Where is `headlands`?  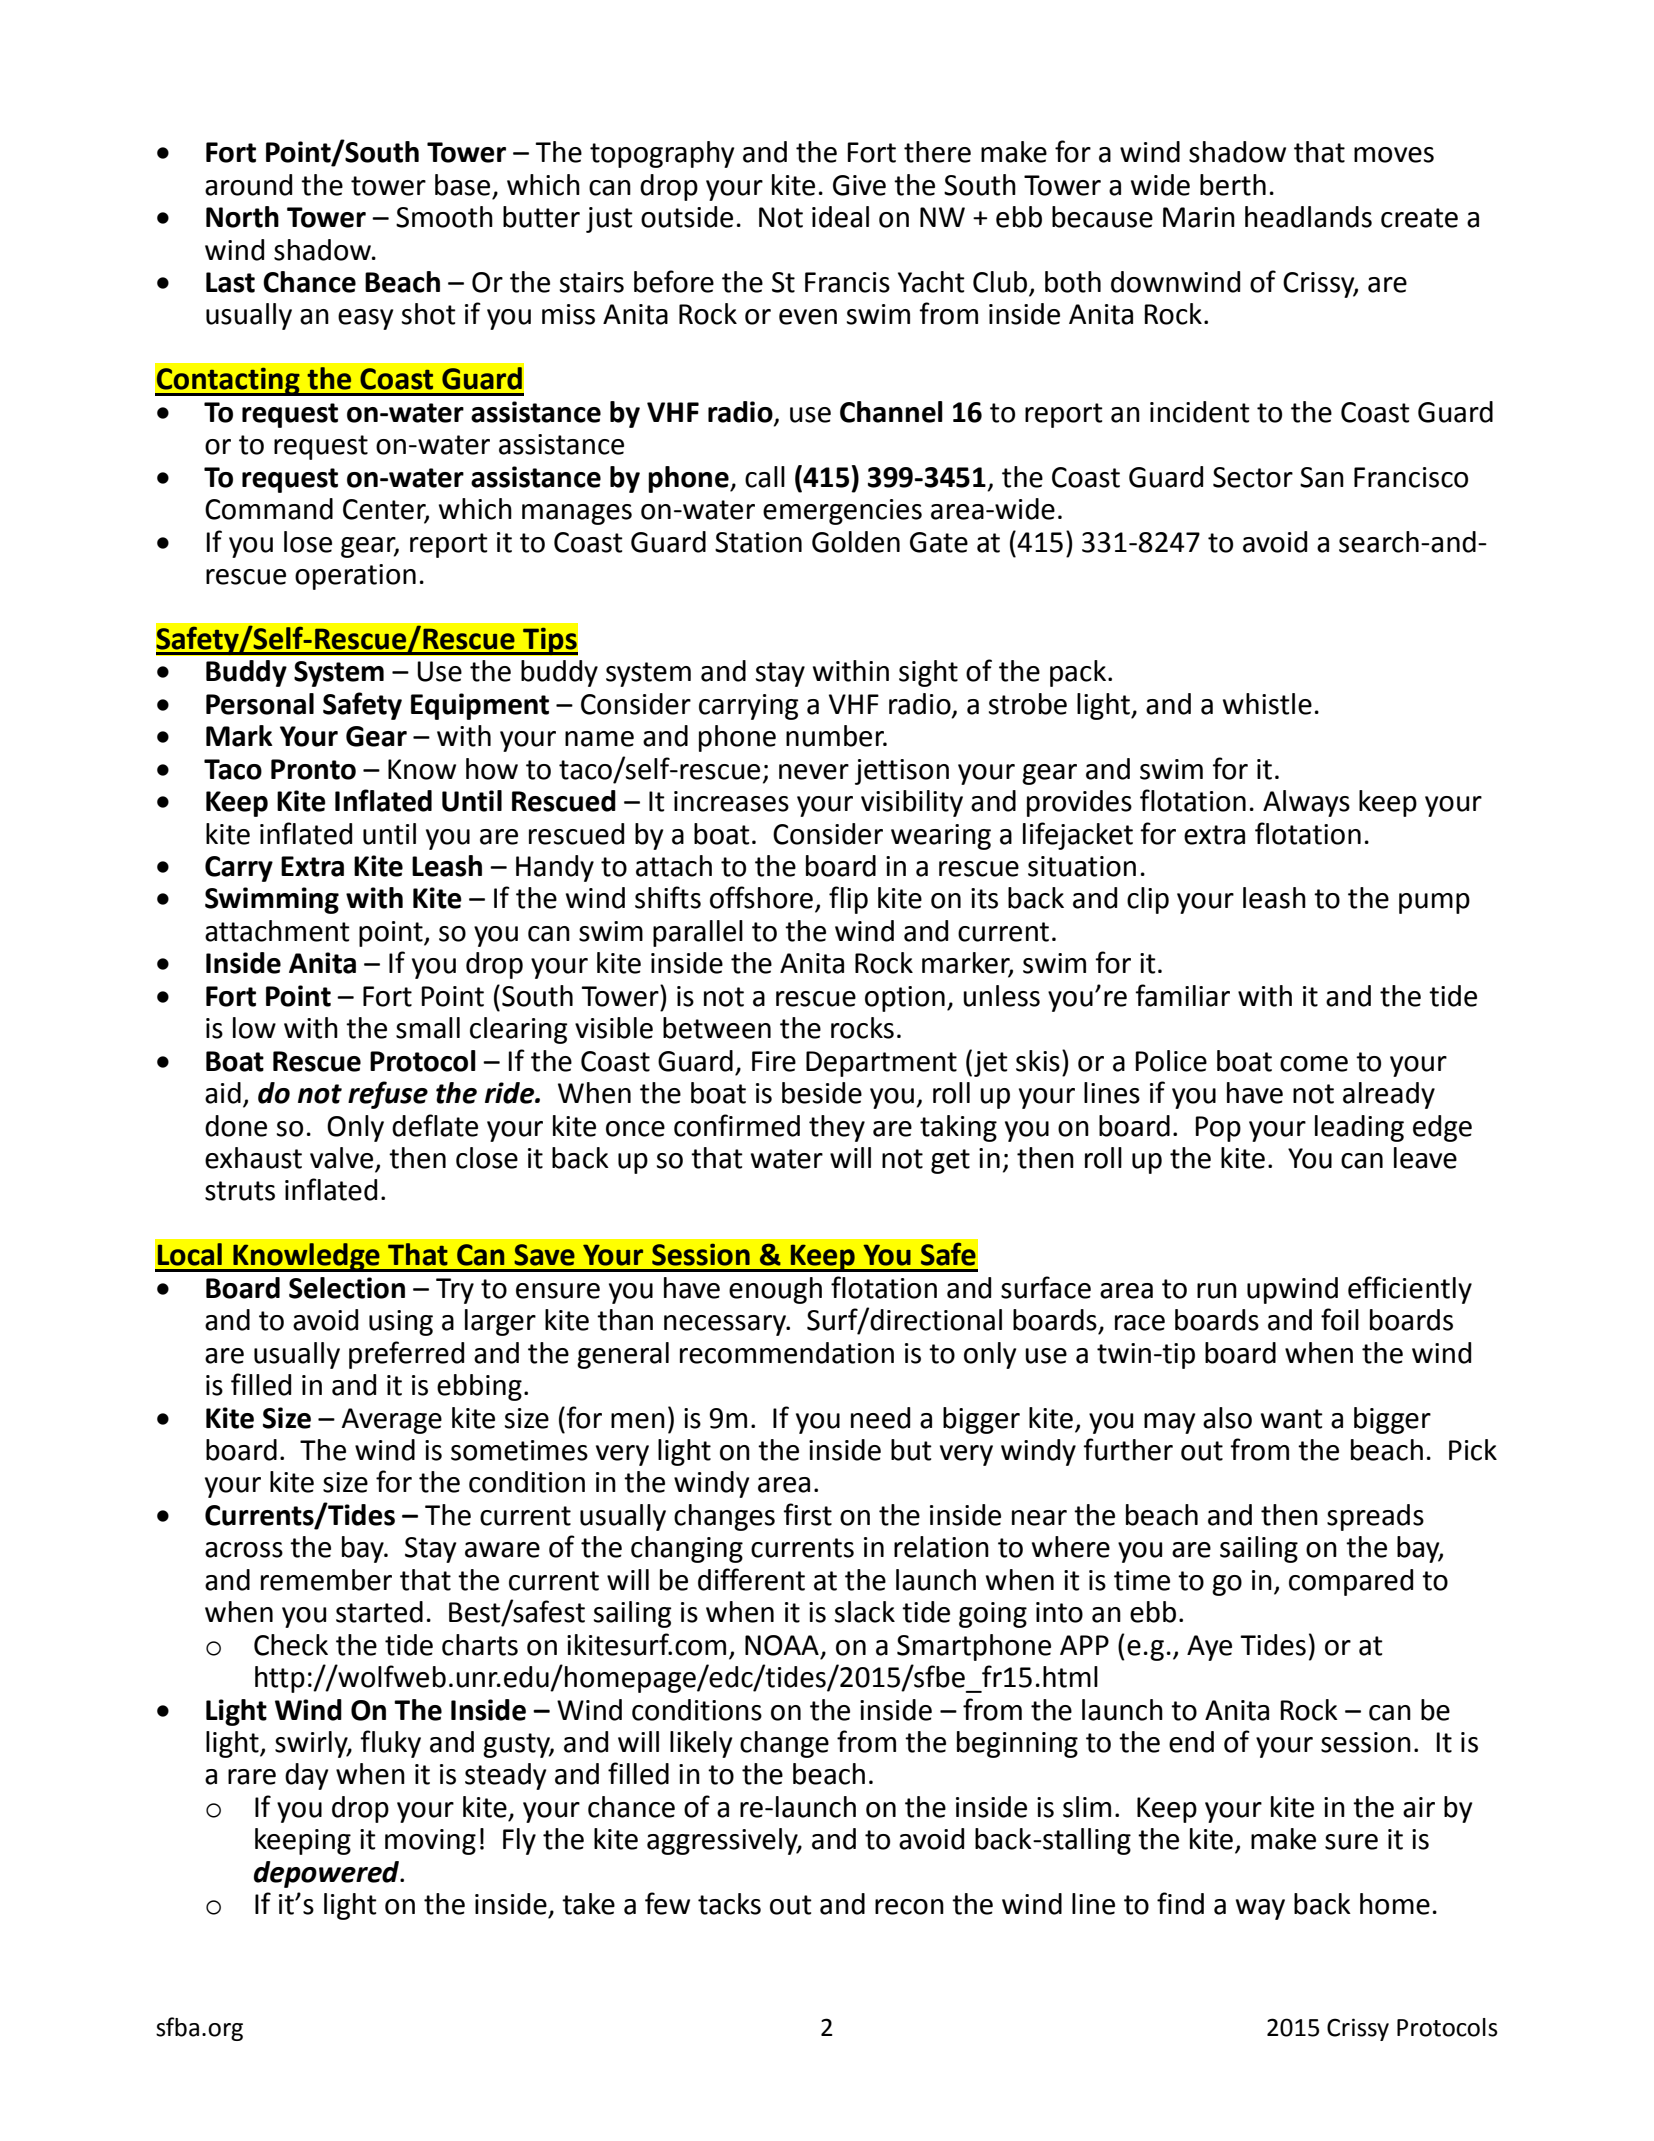
headlands is located at coordinates (1308, 217).
